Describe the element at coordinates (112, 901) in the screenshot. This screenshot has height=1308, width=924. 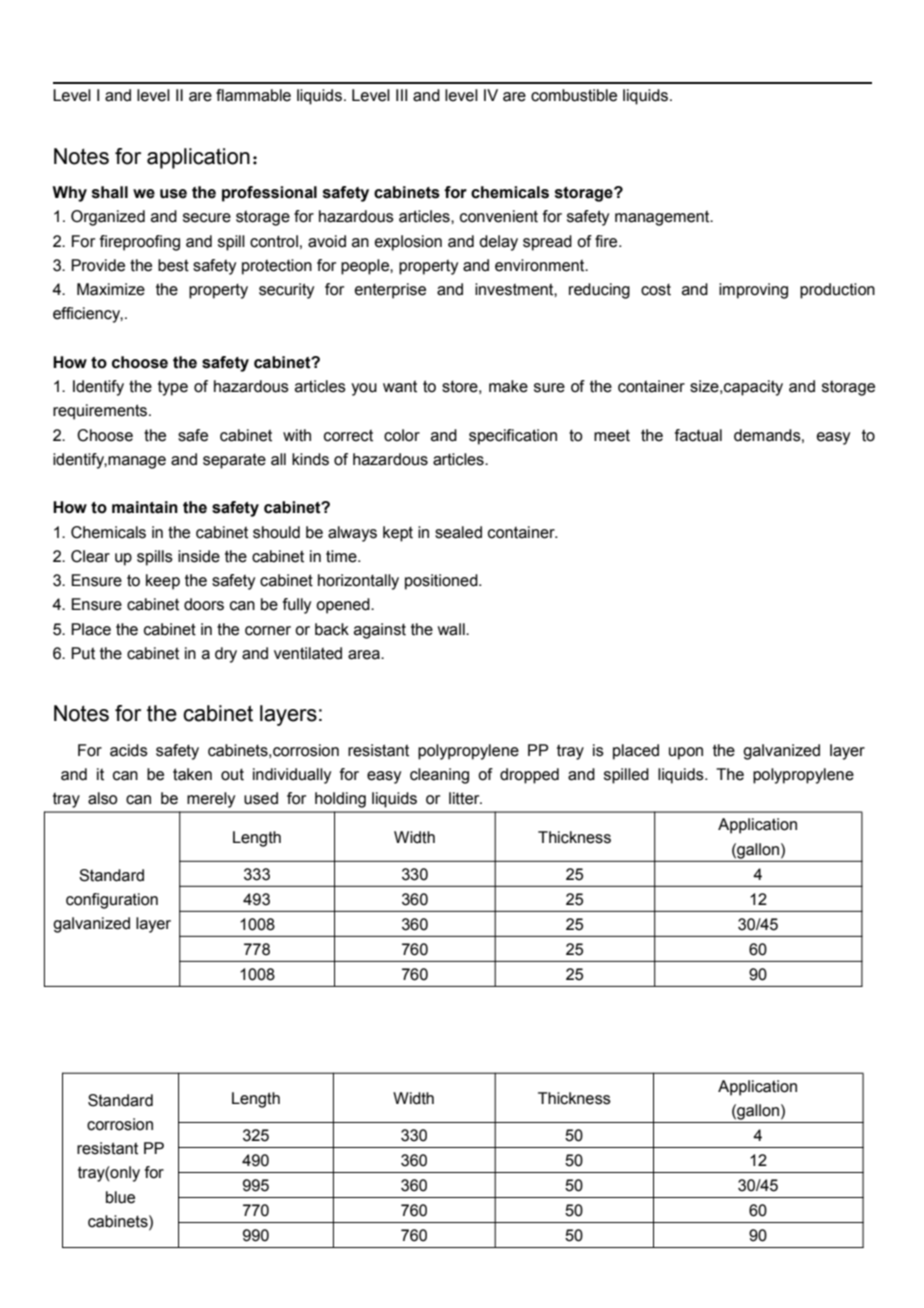
I see `configuration` at that location.
